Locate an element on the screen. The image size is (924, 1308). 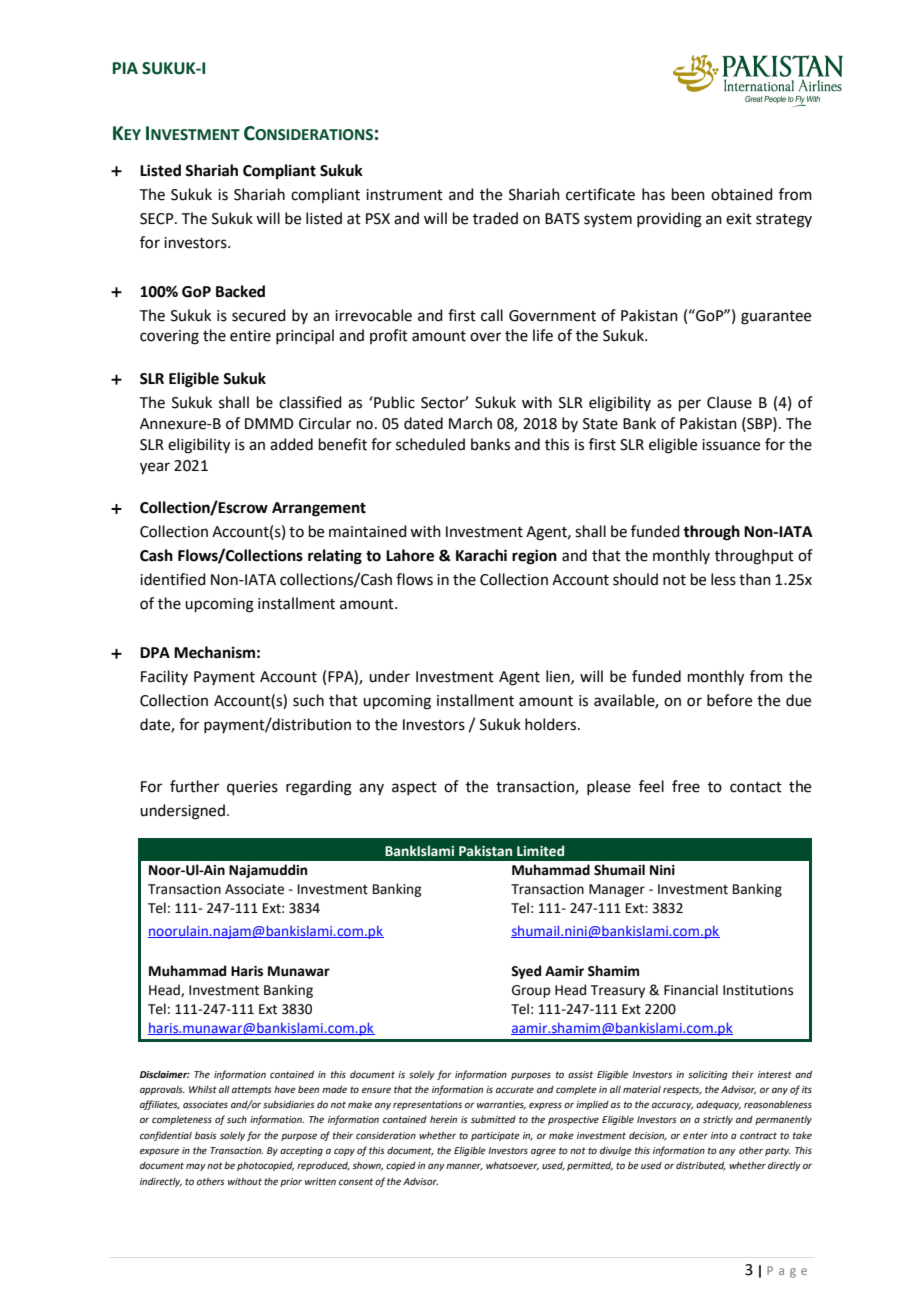
year is located at coordinates (155, 468).
